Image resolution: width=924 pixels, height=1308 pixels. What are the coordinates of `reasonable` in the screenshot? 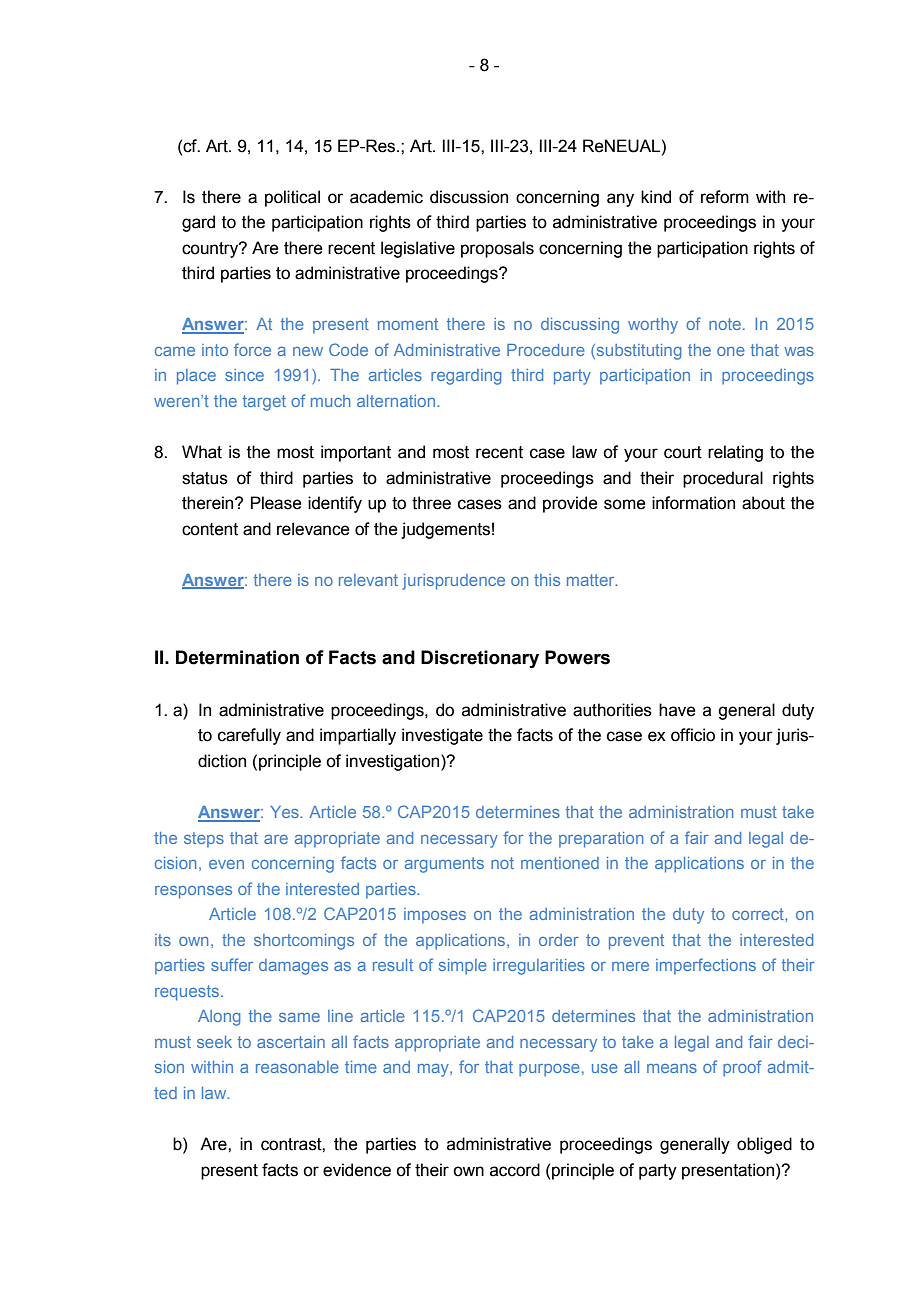 It's located at (297, 1067).
